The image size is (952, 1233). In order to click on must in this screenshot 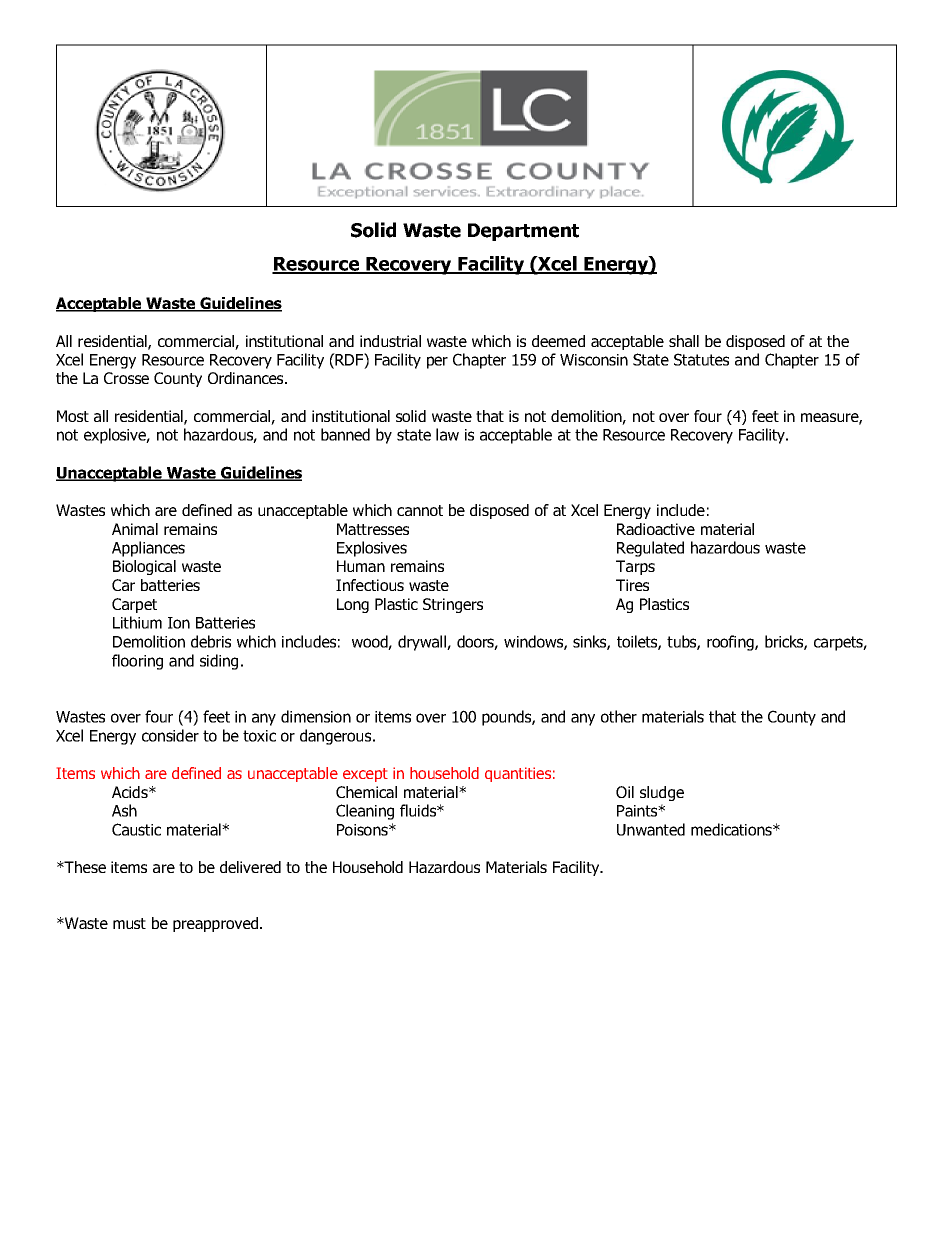, I will do `click(129, 923)`.
